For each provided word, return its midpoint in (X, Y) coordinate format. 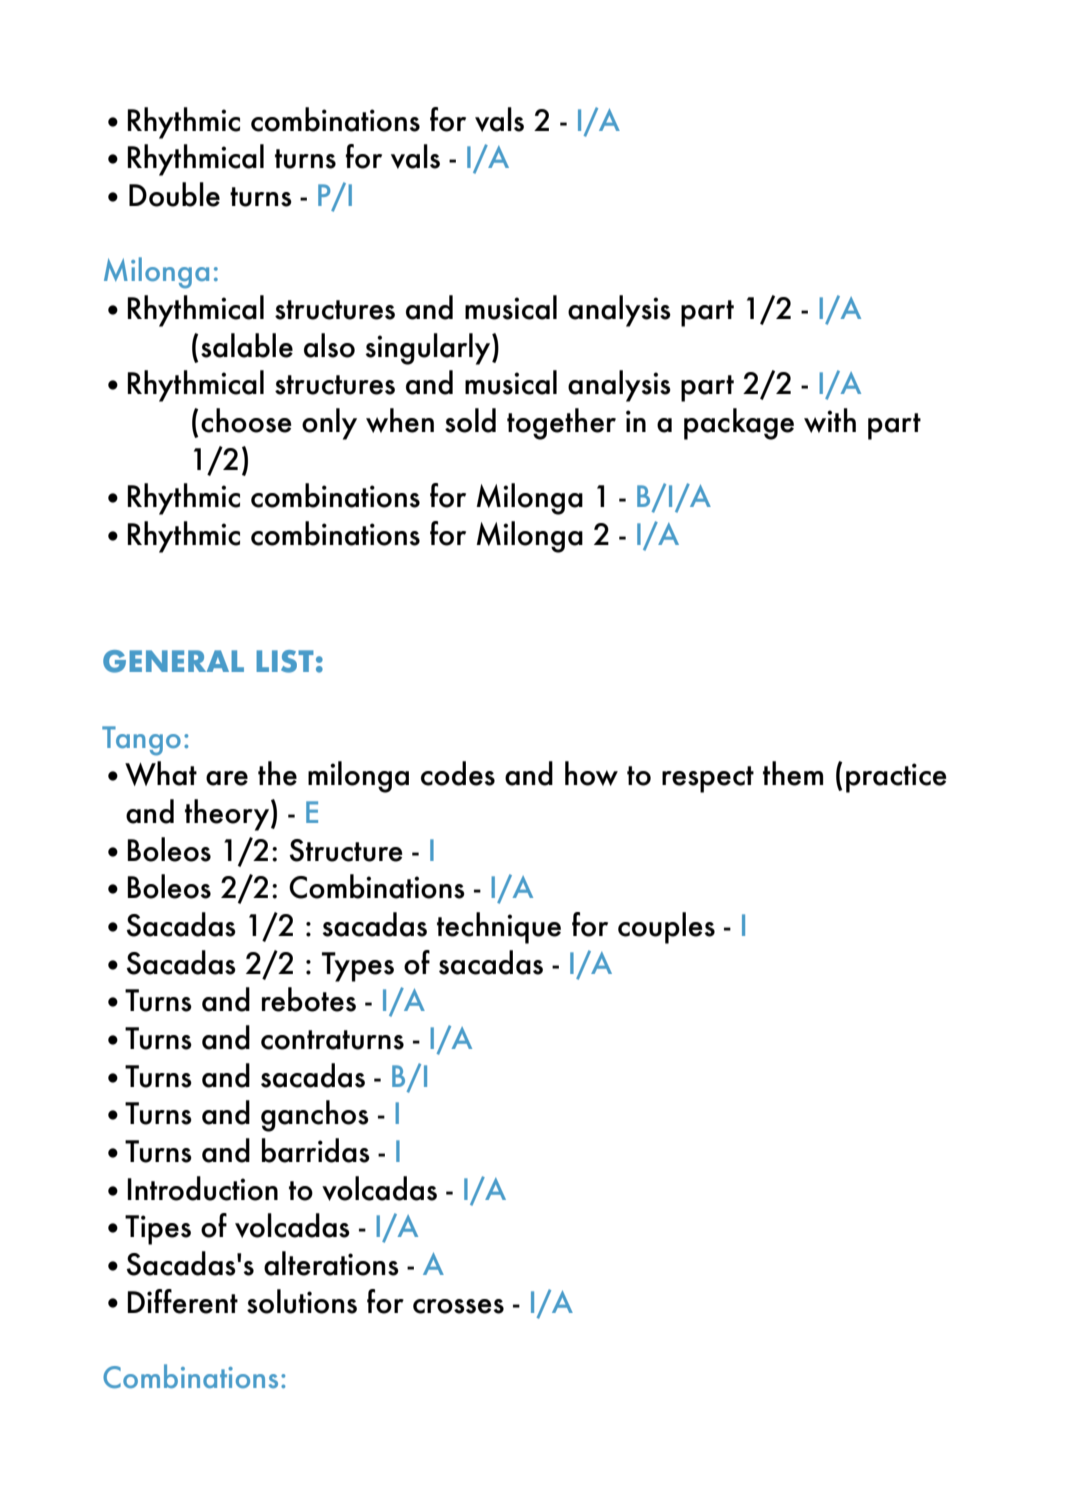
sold (470, 420)
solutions (302, 1301)
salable (247, 345)
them (793, 773)
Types (358, 967)
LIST (285, 661)
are (227, 778)
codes (458, 773)
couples (666, 928)
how (591, 773)
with (830, 420)
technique (499, 928)
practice (896, 778)
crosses (458, 1306)
